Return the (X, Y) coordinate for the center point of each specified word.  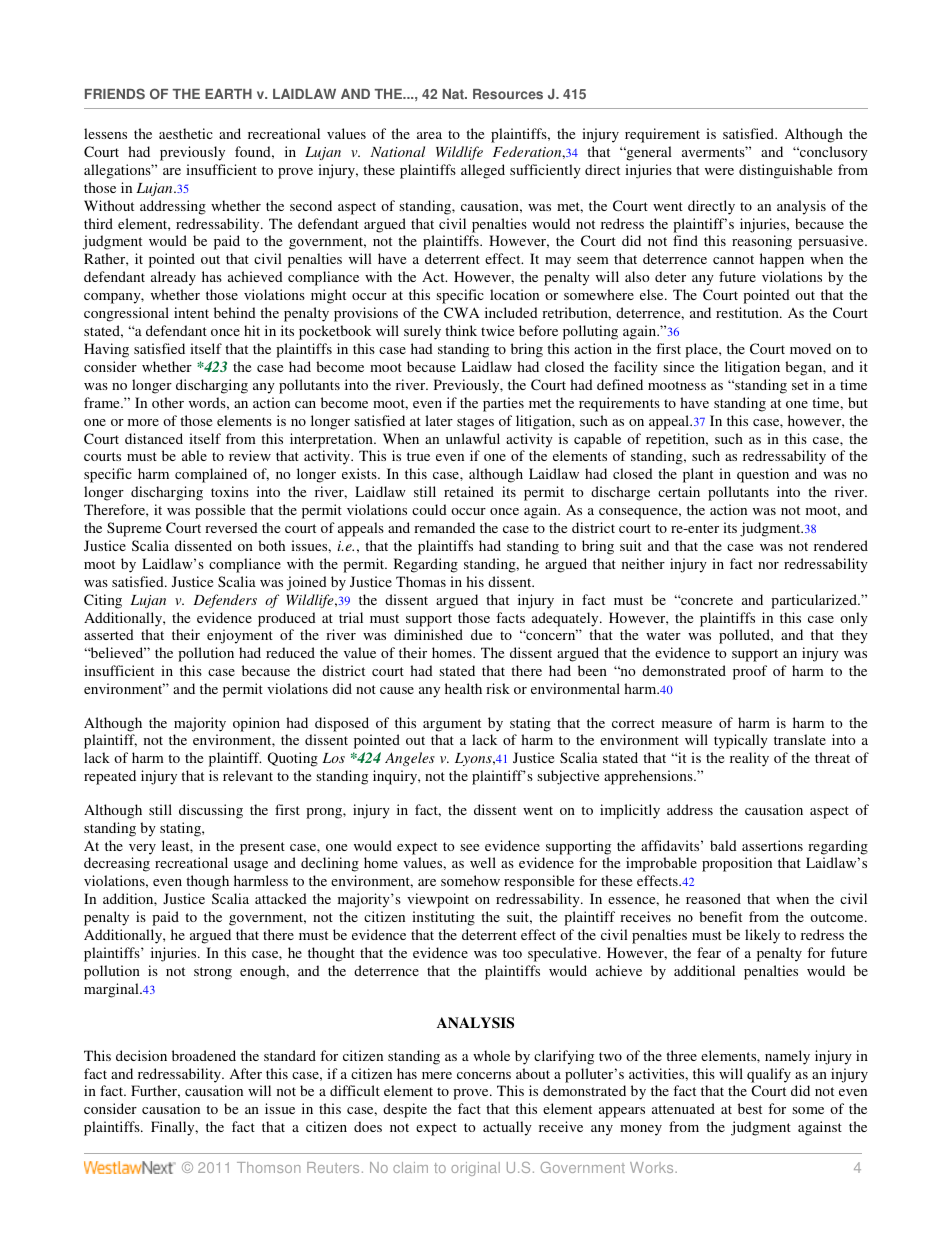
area (429, 135)
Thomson (268, 1167)
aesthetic (186, 133)
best (750, 1108)
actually (507, 1128)
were (719, 171)
